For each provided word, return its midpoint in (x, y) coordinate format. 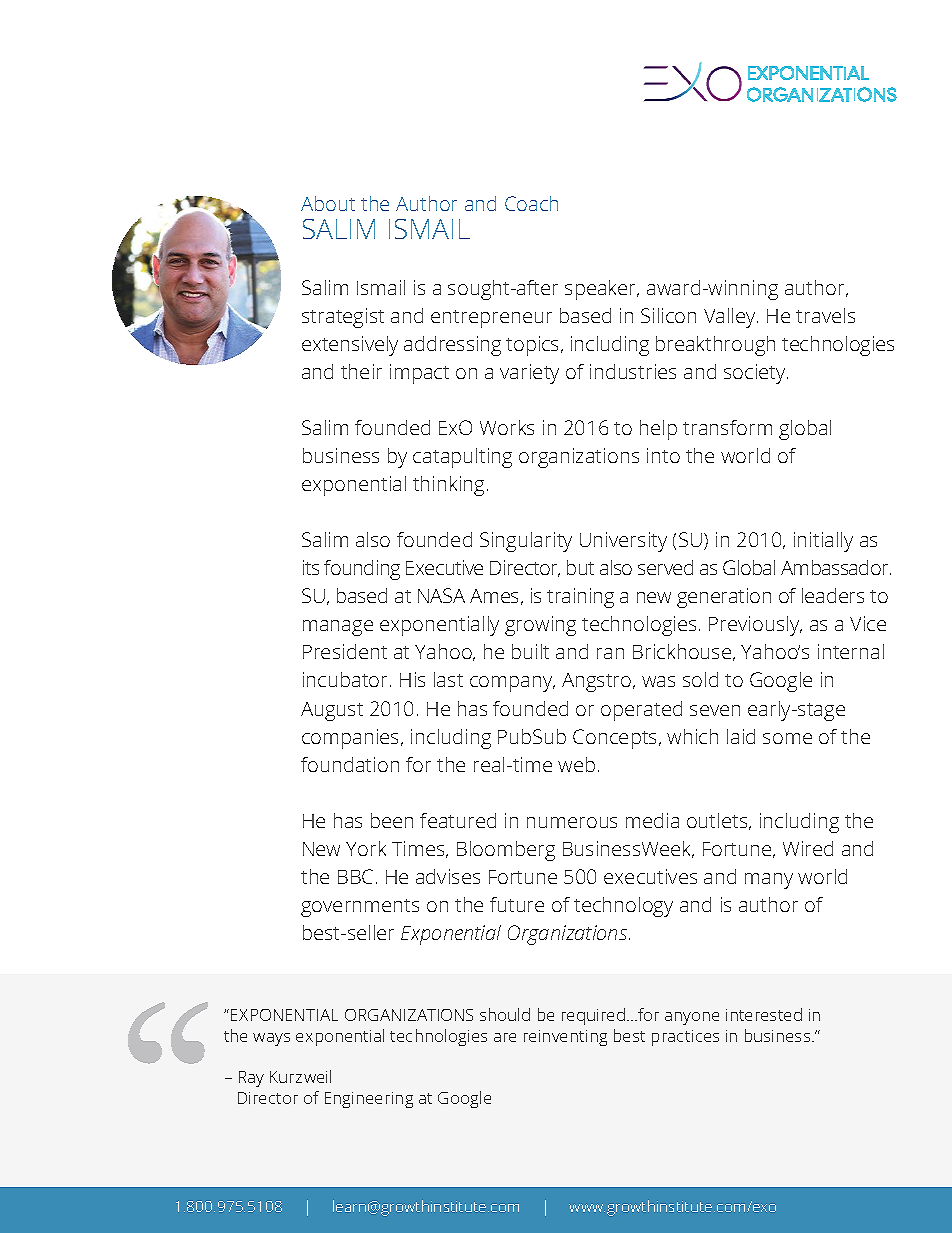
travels (825, 315)
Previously (755, 626)
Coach (531, 203)
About (328, 203)
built (530, 651)
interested (764, 1014)
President (345, 651)
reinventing (565, 1038)
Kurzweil (300, 1076)
